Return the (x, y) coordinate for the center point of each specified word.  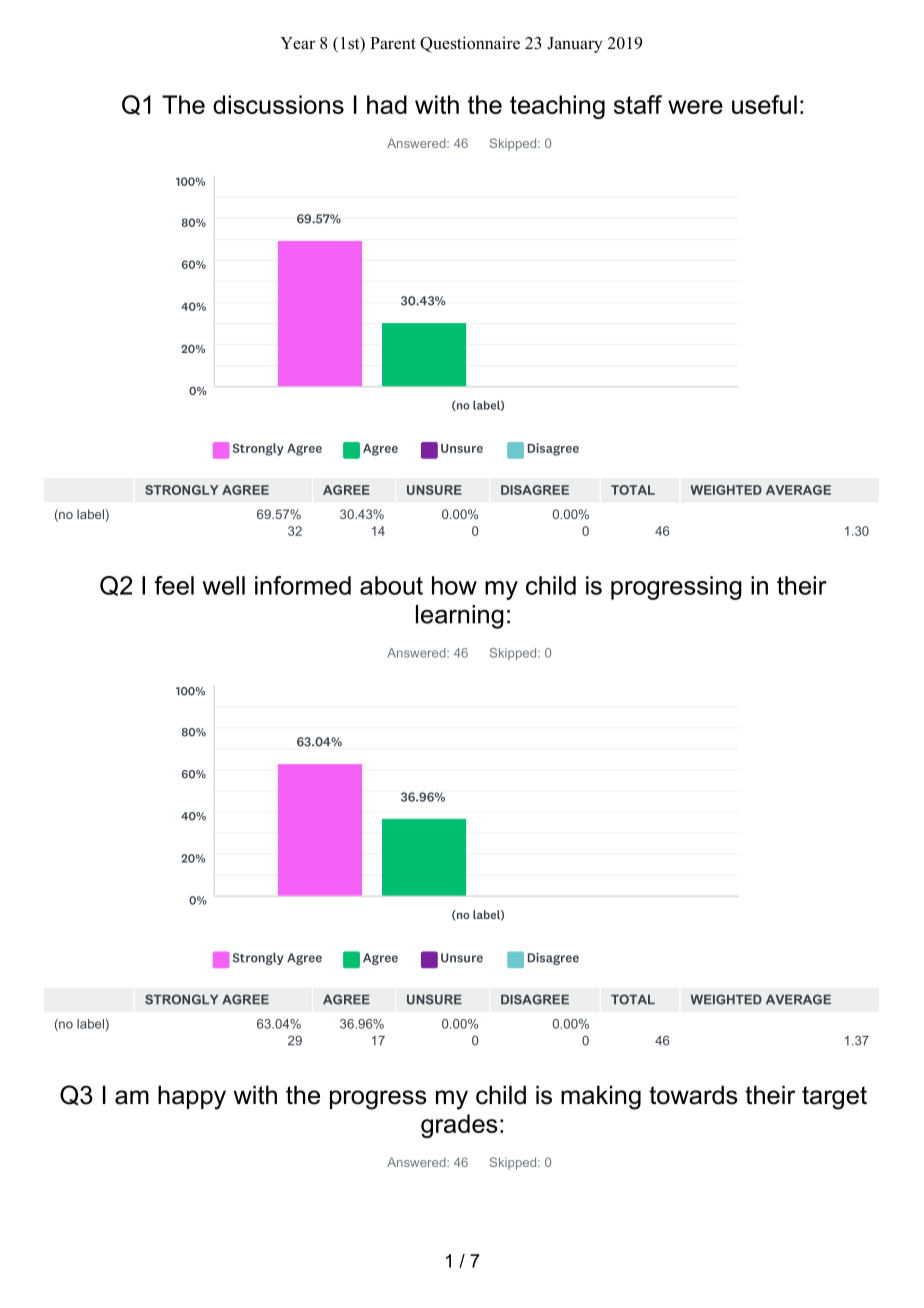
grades (459, 1126)
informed (303, 585)
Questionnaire (470, 44)
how (454, 585)
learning (460, 617)
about (391, 585)
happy (192, 1097)
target (834, 1098)
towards (693, 1095)
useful (764, 104)
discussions (278, 104)
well (223, 585)
